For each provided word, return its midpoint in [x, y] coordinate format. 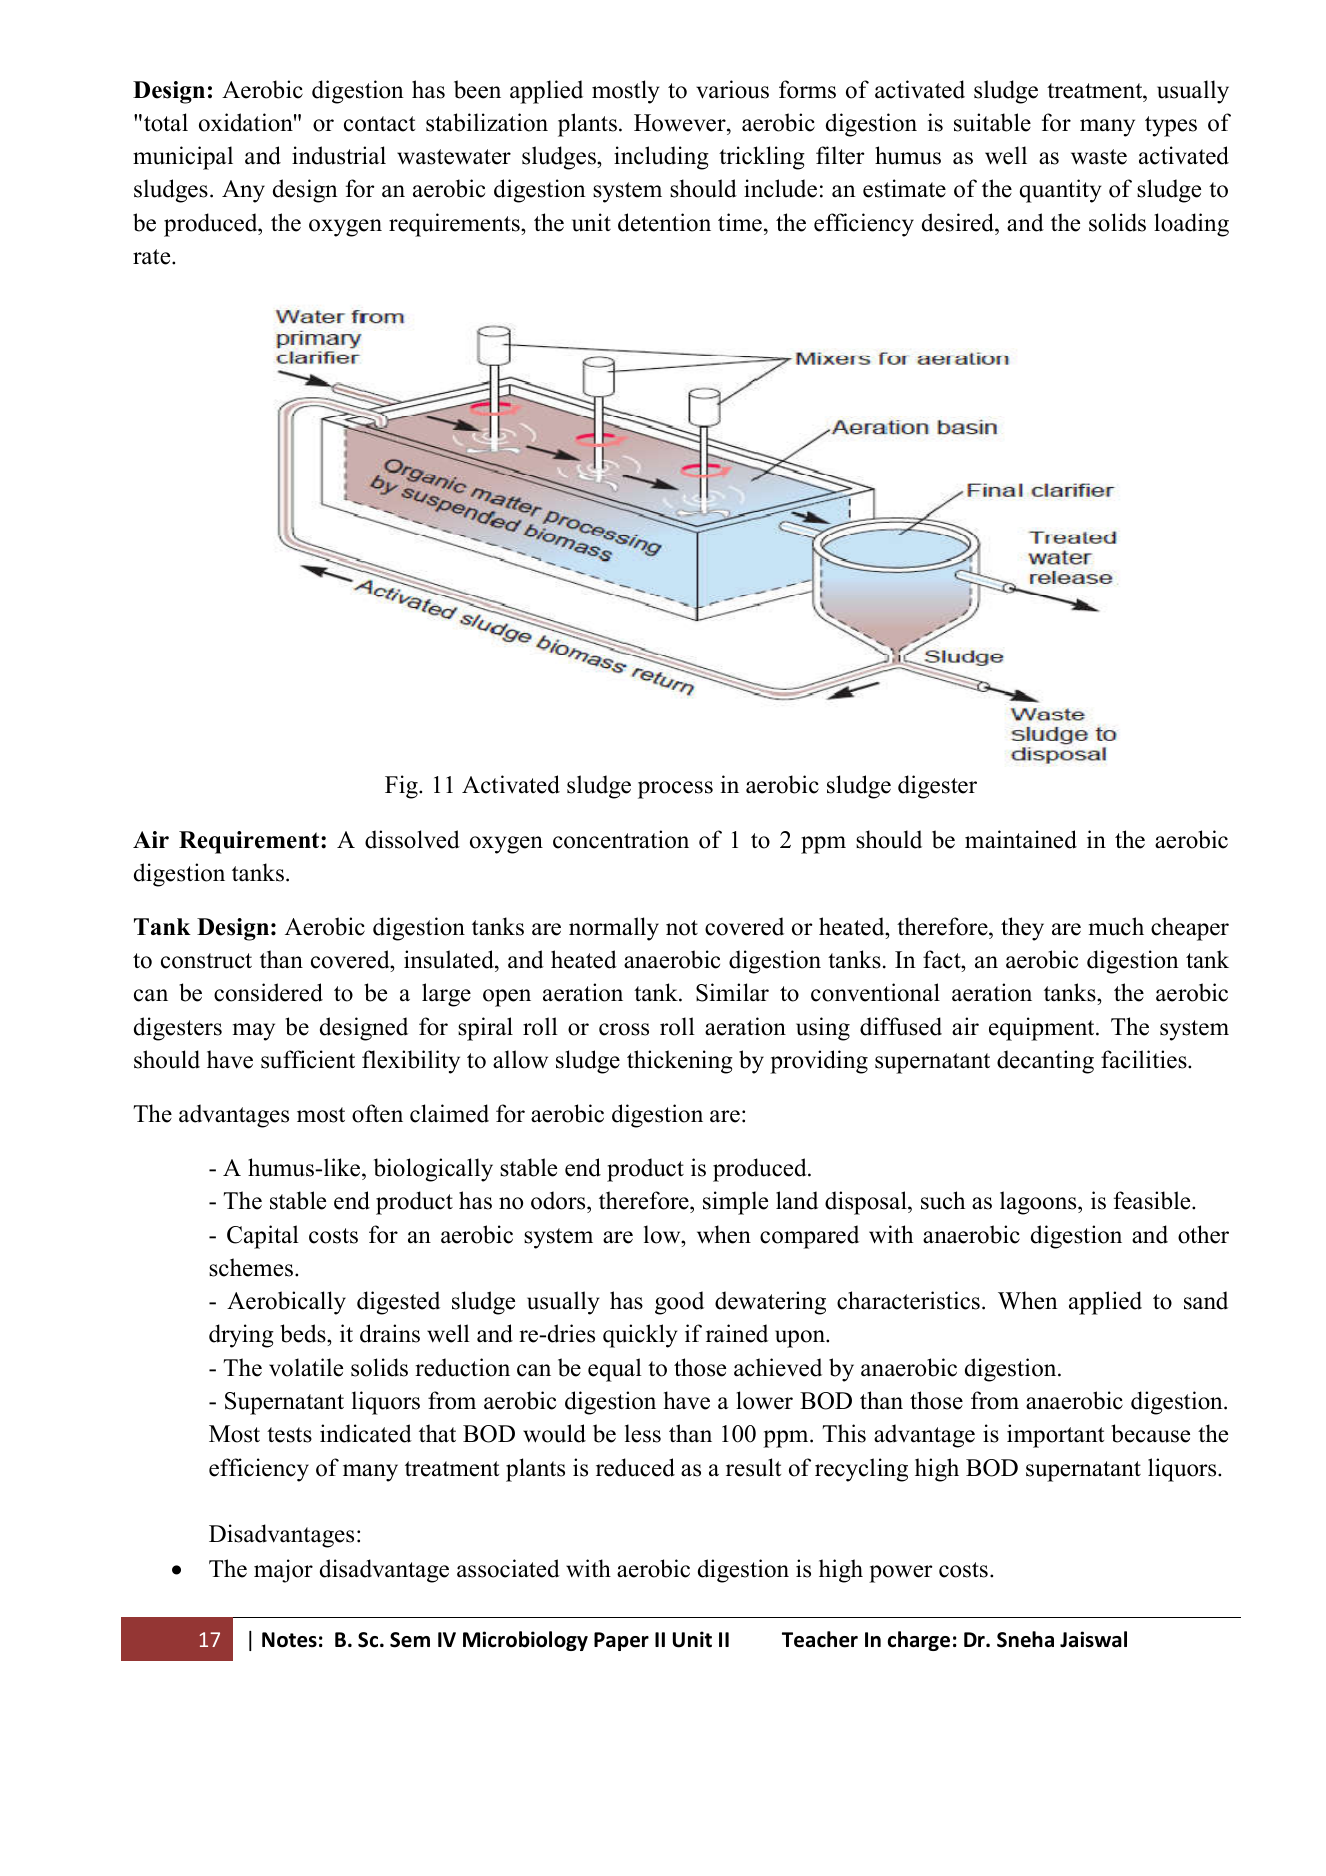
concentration [621, 839]
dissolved [412, 839]
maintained [1021, 839]
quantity [1061, 191]
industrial [339, 155]
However [681, 123]
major [283, 1571]
